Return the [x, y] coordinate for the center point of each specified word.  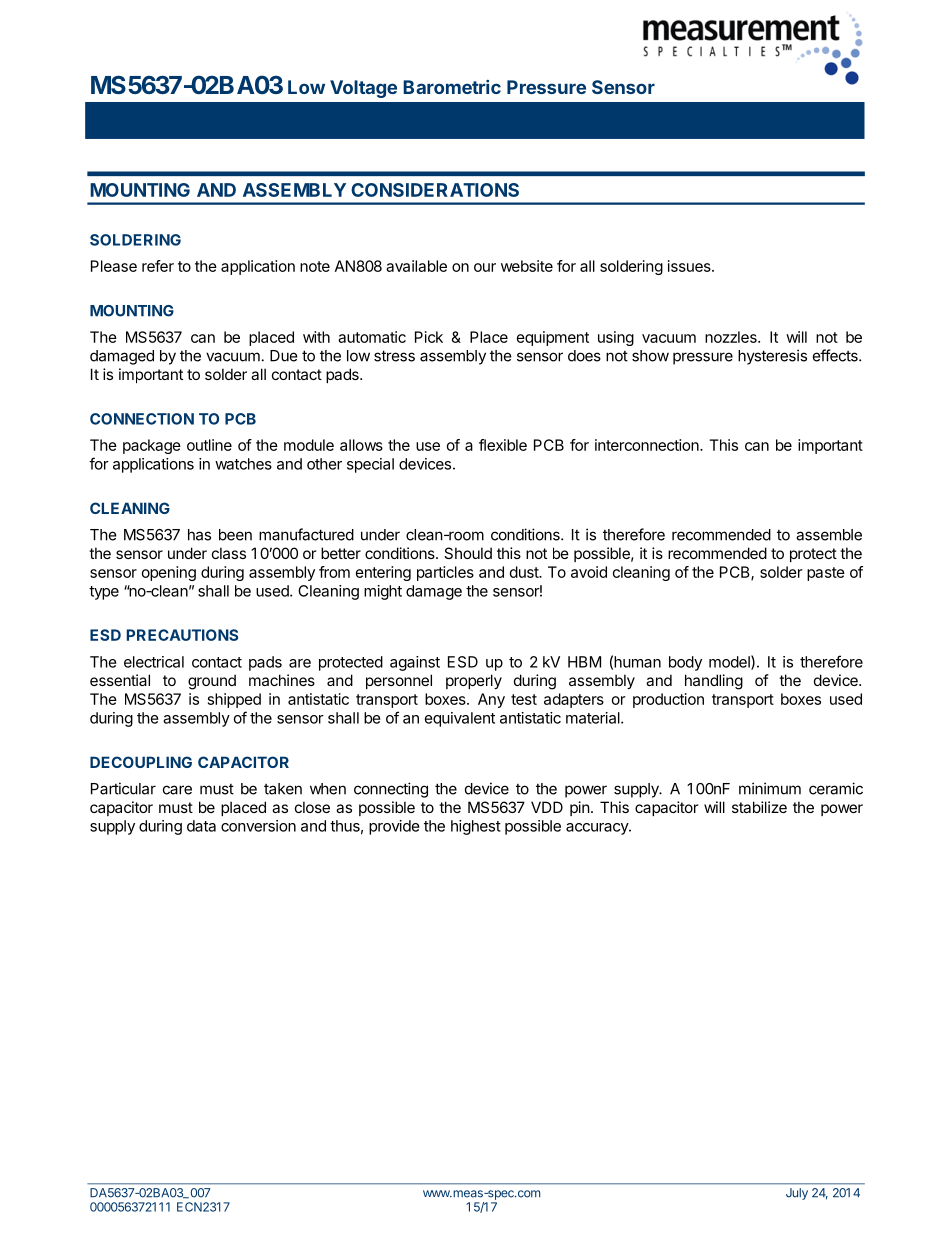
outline [209, 445]
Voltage [363, 89]
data [201, 826]
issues [690, 266]
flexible [503, 445]
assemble [829, 535]
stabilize [759, 807]
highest [476, 827]
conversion [258, 826]
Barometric [452, 87]
